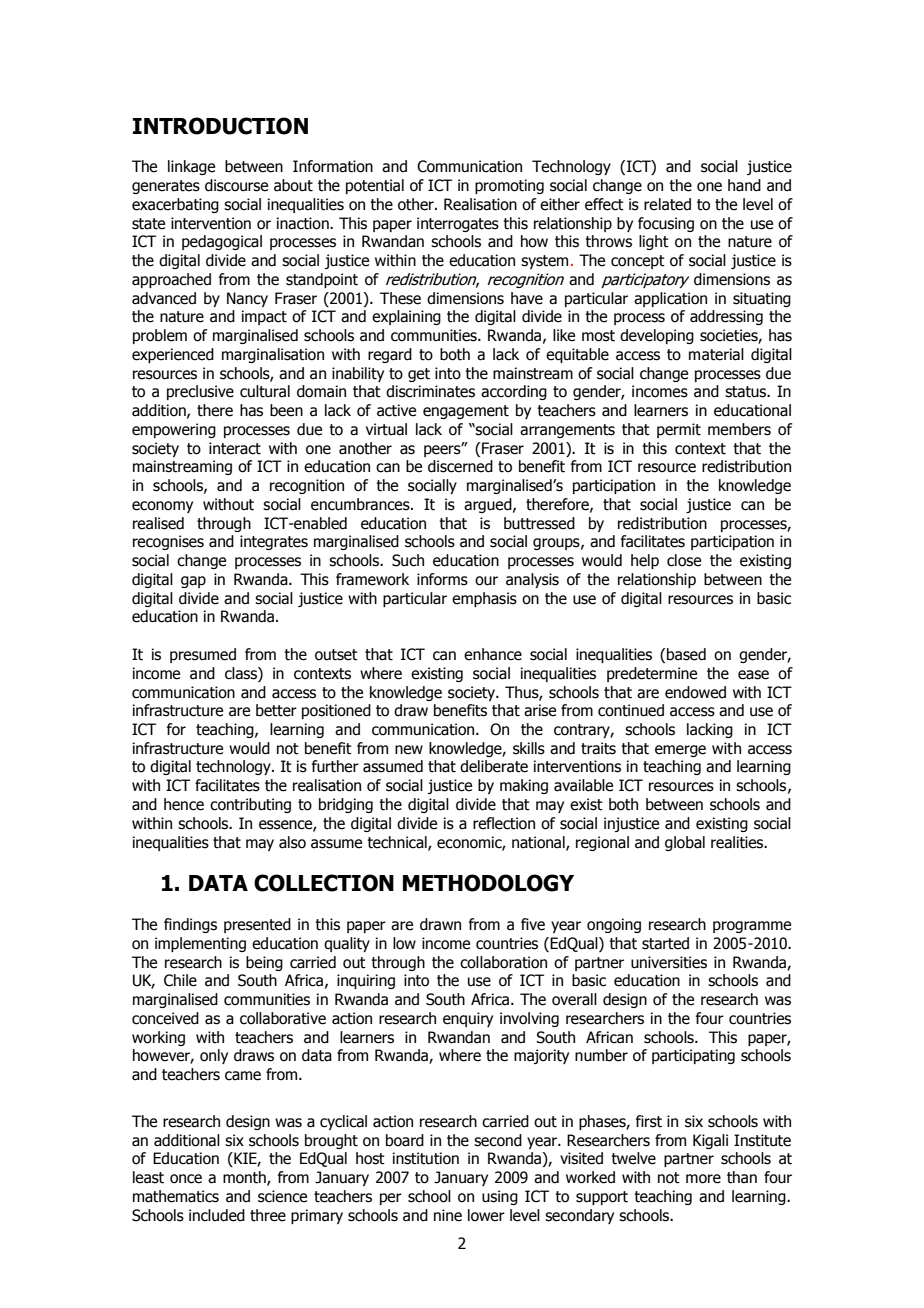  Describe the element at coordinates (494, 766) in the document. I see `deliberate` at that location.
